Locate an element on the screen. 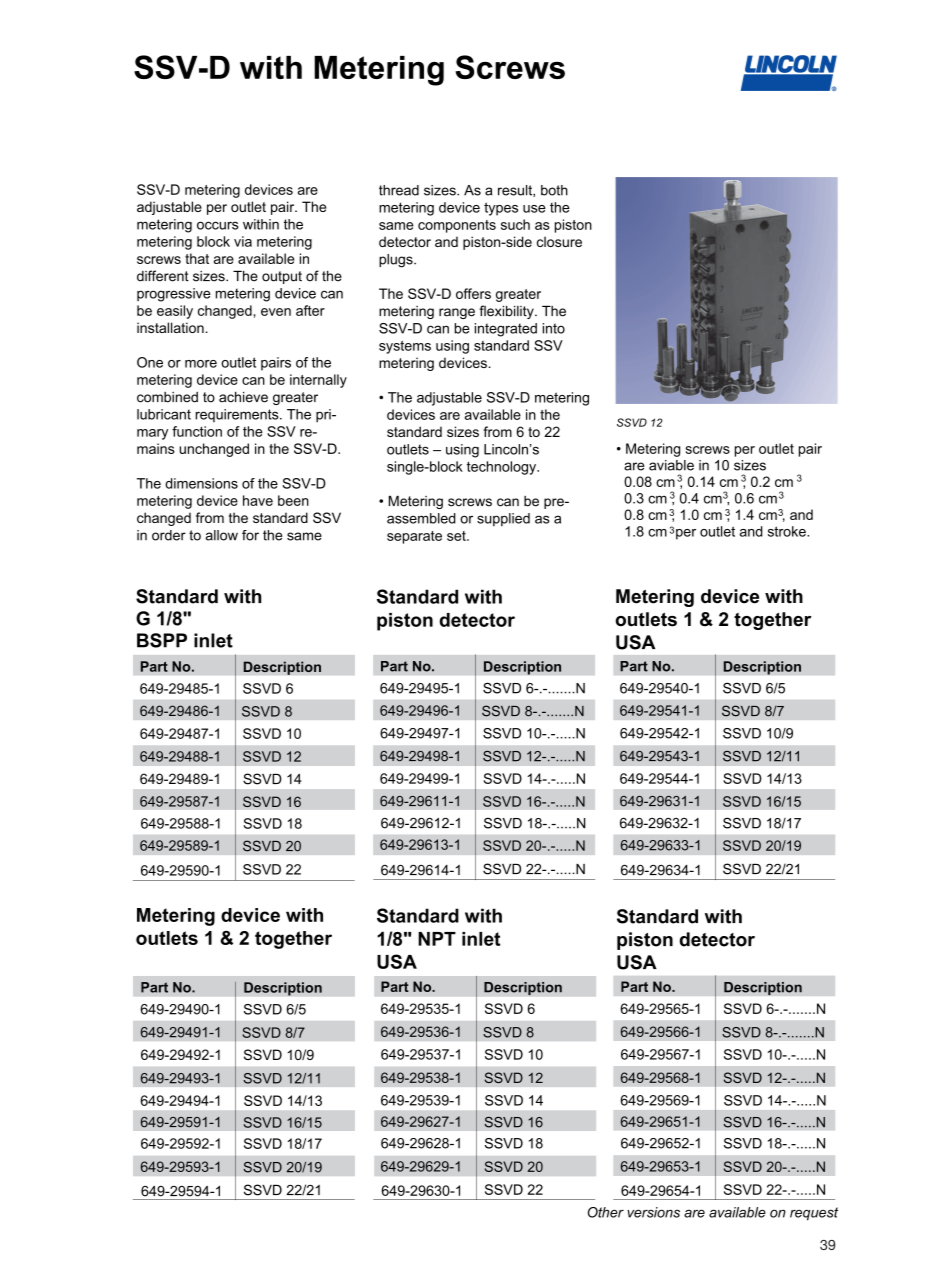 The image size is (952, 1266). for is located at coordinates (250, 535).
